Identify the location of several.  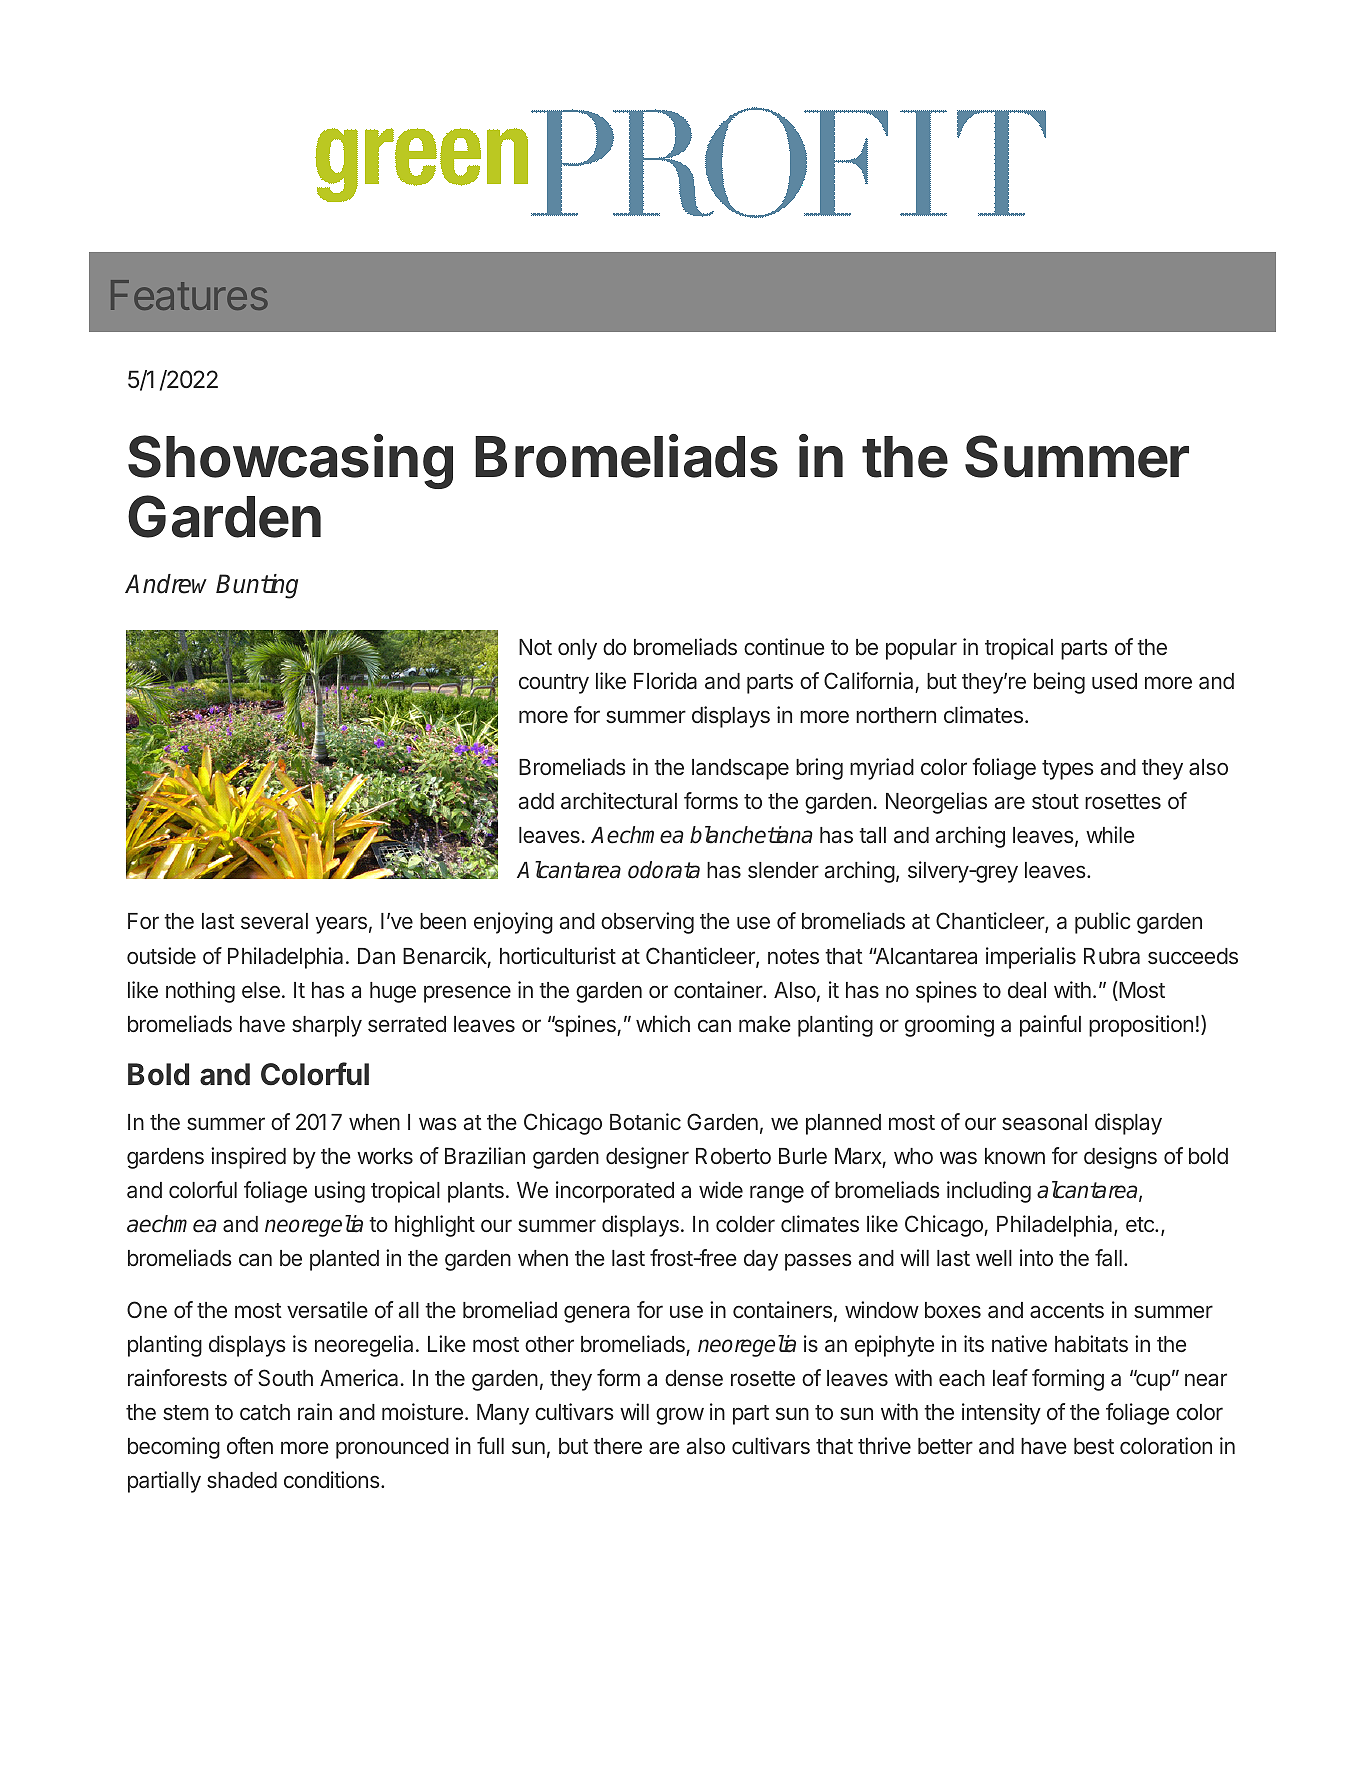
(274, 921).
